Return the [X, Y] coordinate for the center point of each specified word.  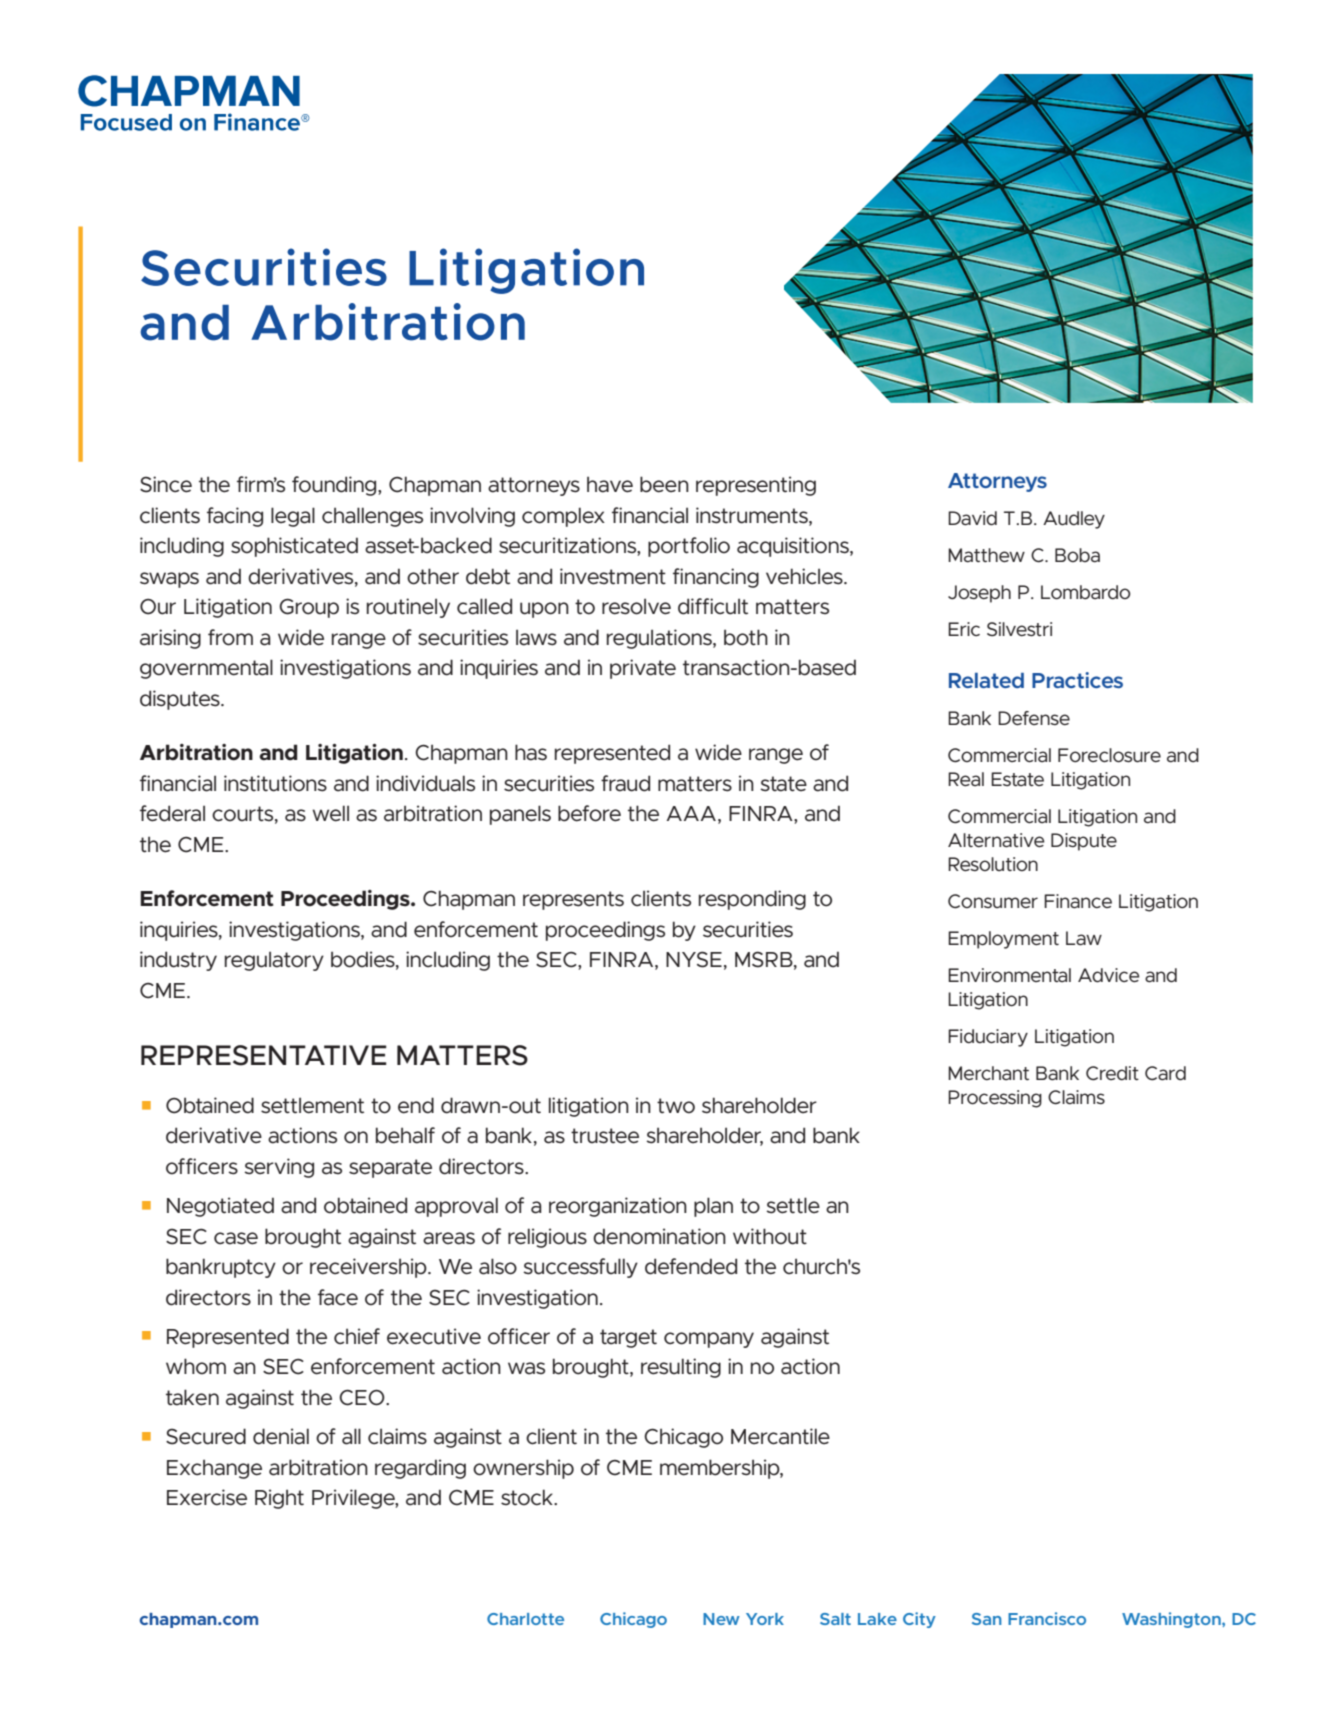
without [770, 1236]
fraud [625, 783]
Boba [1077, 555]
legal [293, 517]
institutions [275, 783]
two [676, 1106]
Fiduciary [988, 1038]
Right [279, 1499]
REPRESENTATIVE [264, 1055]
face [338, 1297]
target [628, 1338]
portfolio [689, 547]
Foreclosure [1109, 755]
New [721, 1619]
